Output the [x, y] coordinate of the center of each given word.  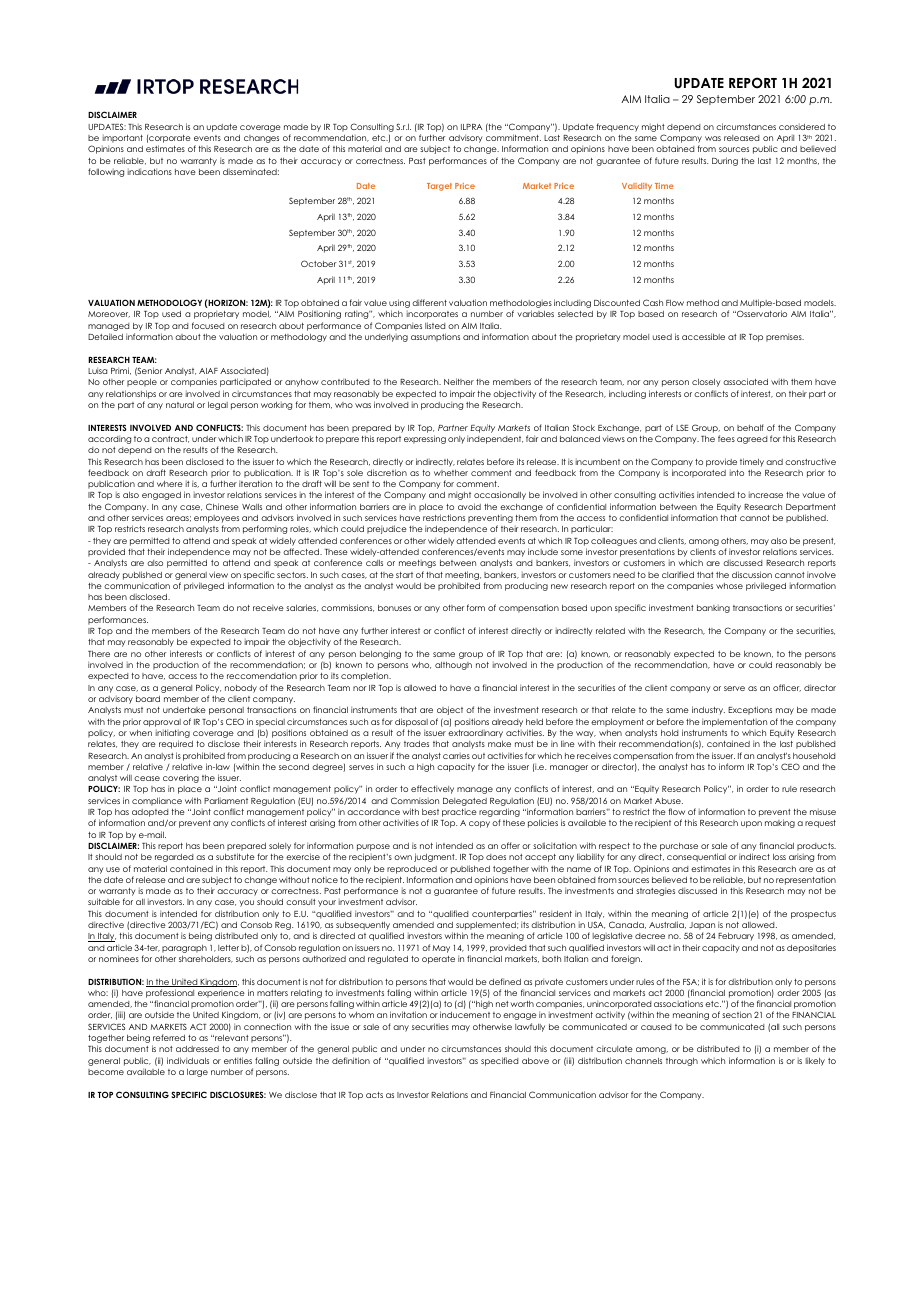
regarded [174, 858]
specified [499, 1061]
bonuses [394, 608]
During [725, 161]
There [99, 654]
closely [706, 383]
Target [439, 187]
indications [150, 171]
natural [180, 405]
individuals [188, 1060]
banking [713, 609]
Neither [459, 381]
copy [479, 824]
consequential [696, 857]
